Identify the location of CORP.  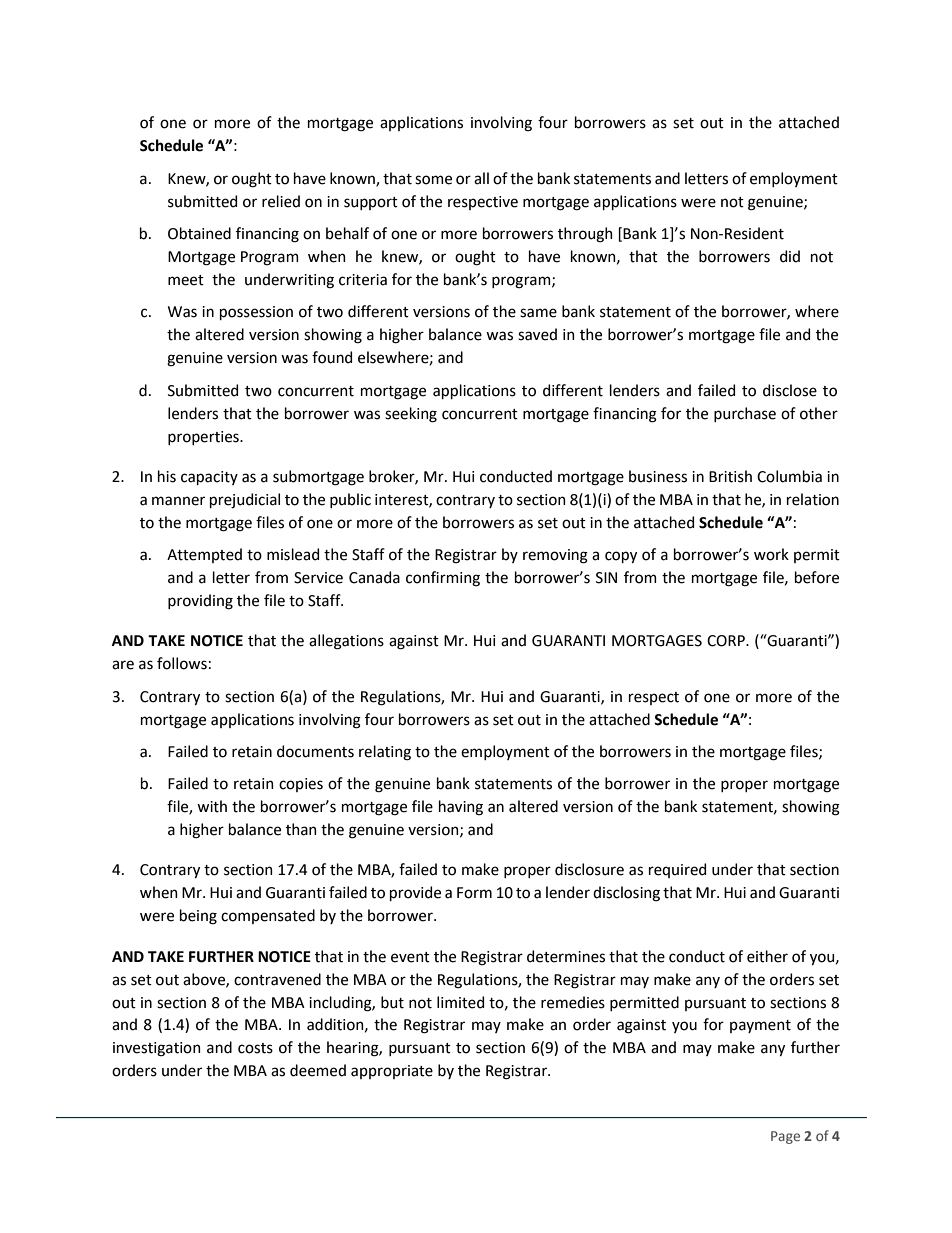
(727, 641).
